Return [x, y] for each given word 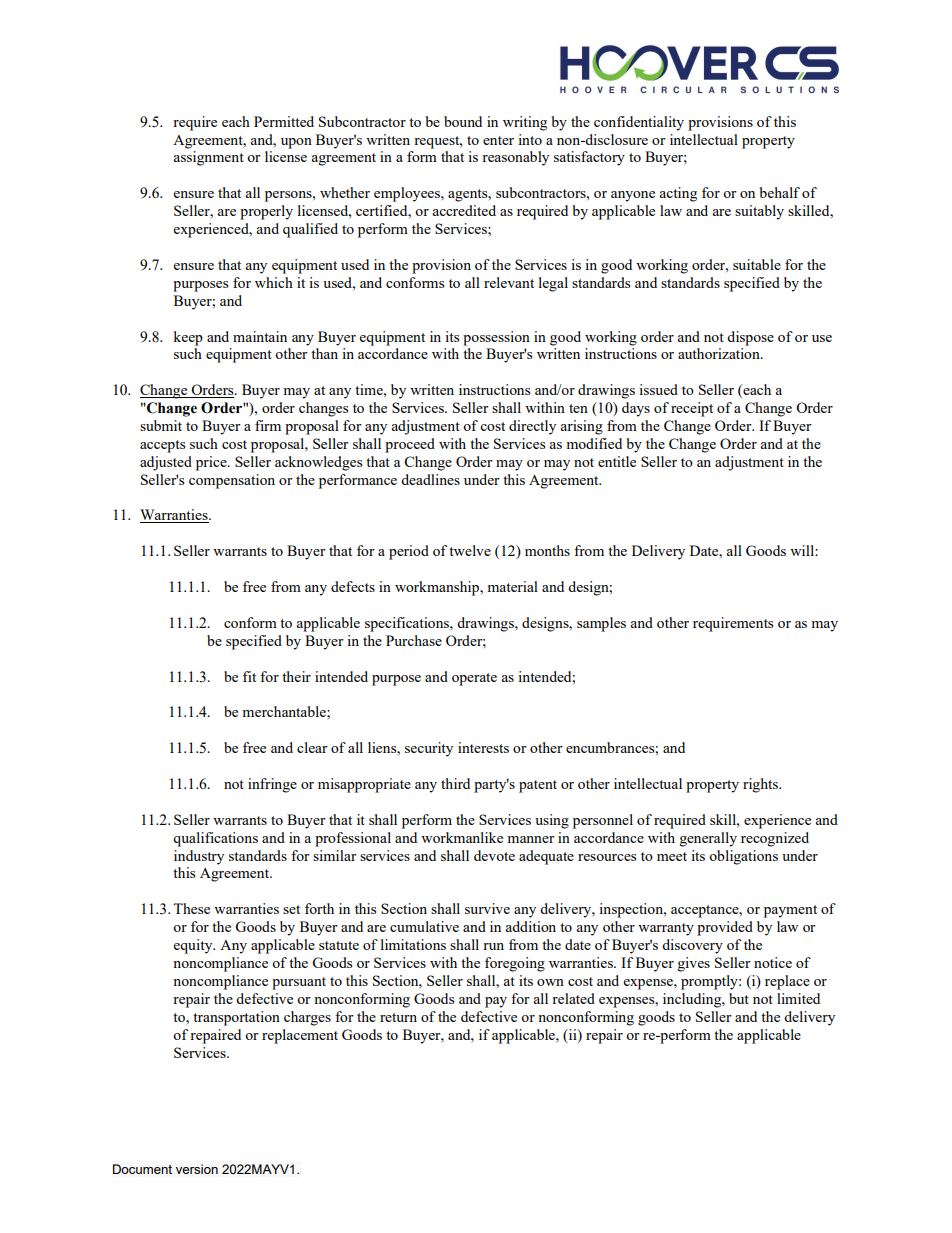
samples [601, 624]
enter [498, 140]
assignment [208, 158]
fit [249, 676]
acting [678, 194]
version [197, 1169]
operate [474, 679]
